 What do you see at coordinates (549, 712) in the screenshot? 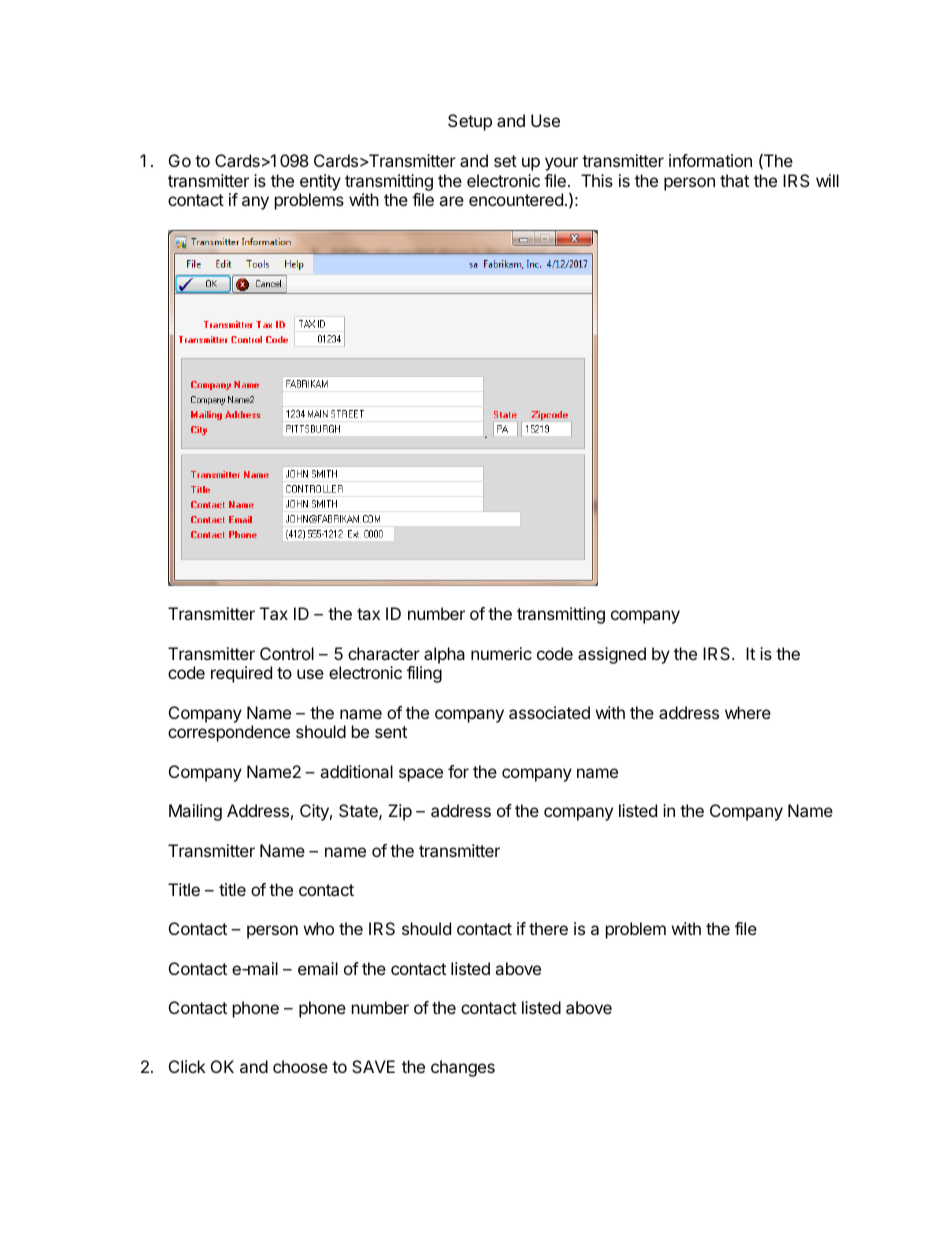
I see `associated` at bounding box center [549, 712].
